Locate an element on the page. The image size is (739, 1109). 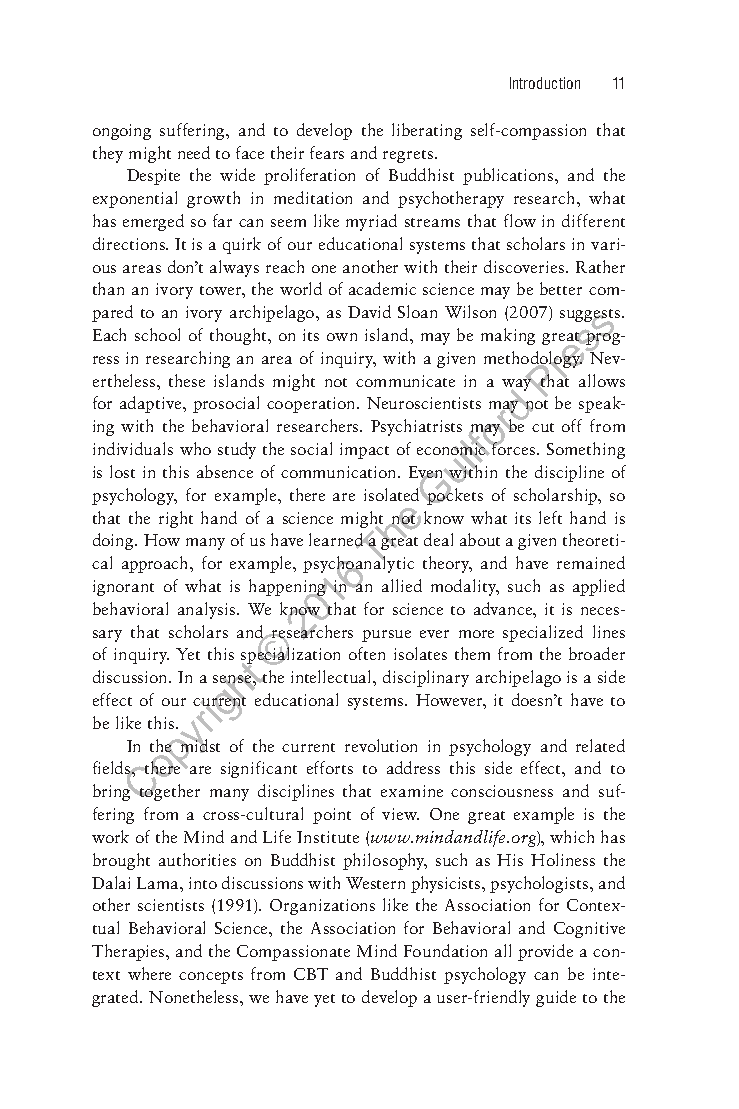
making is located at coordinates (508, 336).
